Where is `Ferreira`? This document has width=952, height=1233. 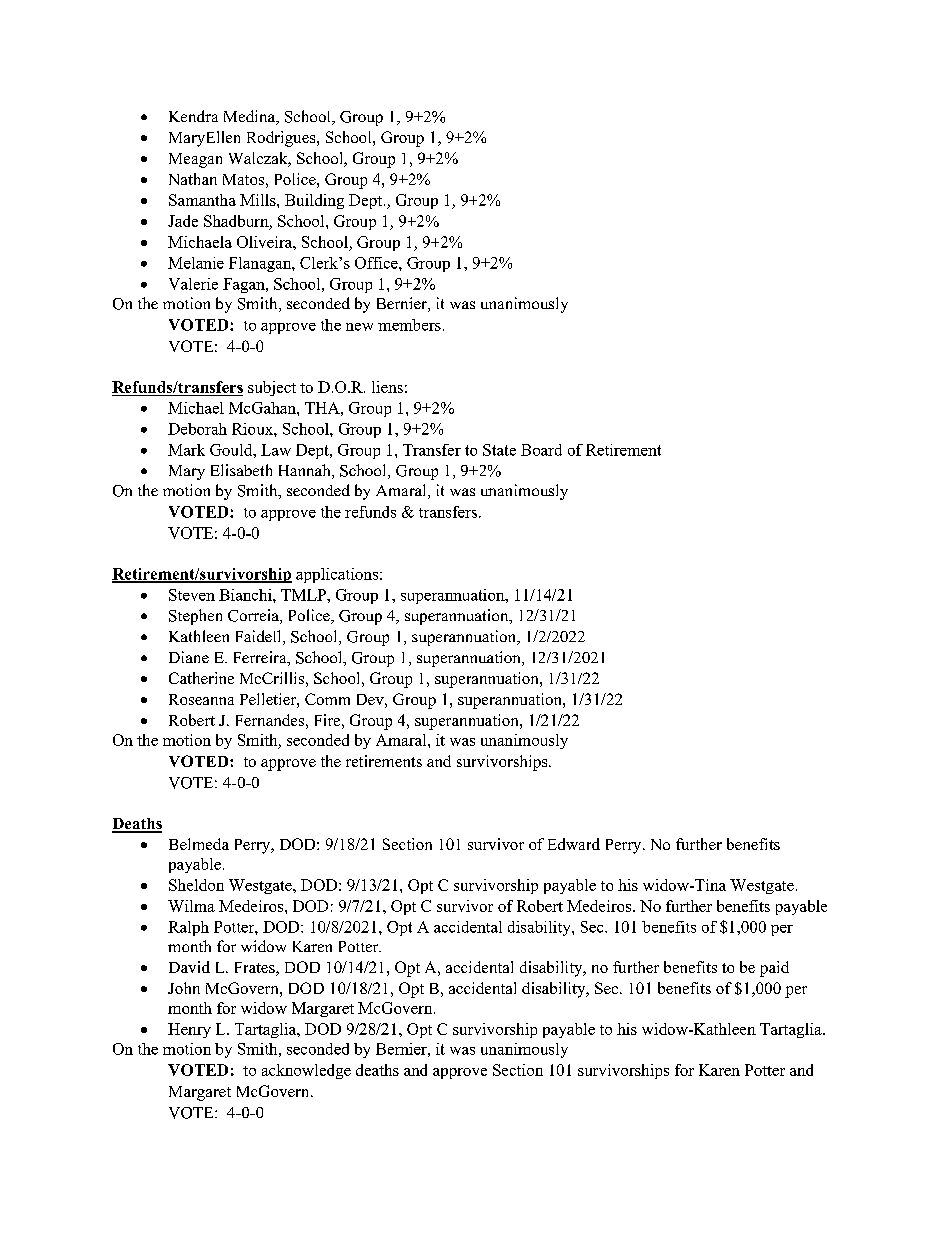 Ferreira is located at coordinates (261, 658).
